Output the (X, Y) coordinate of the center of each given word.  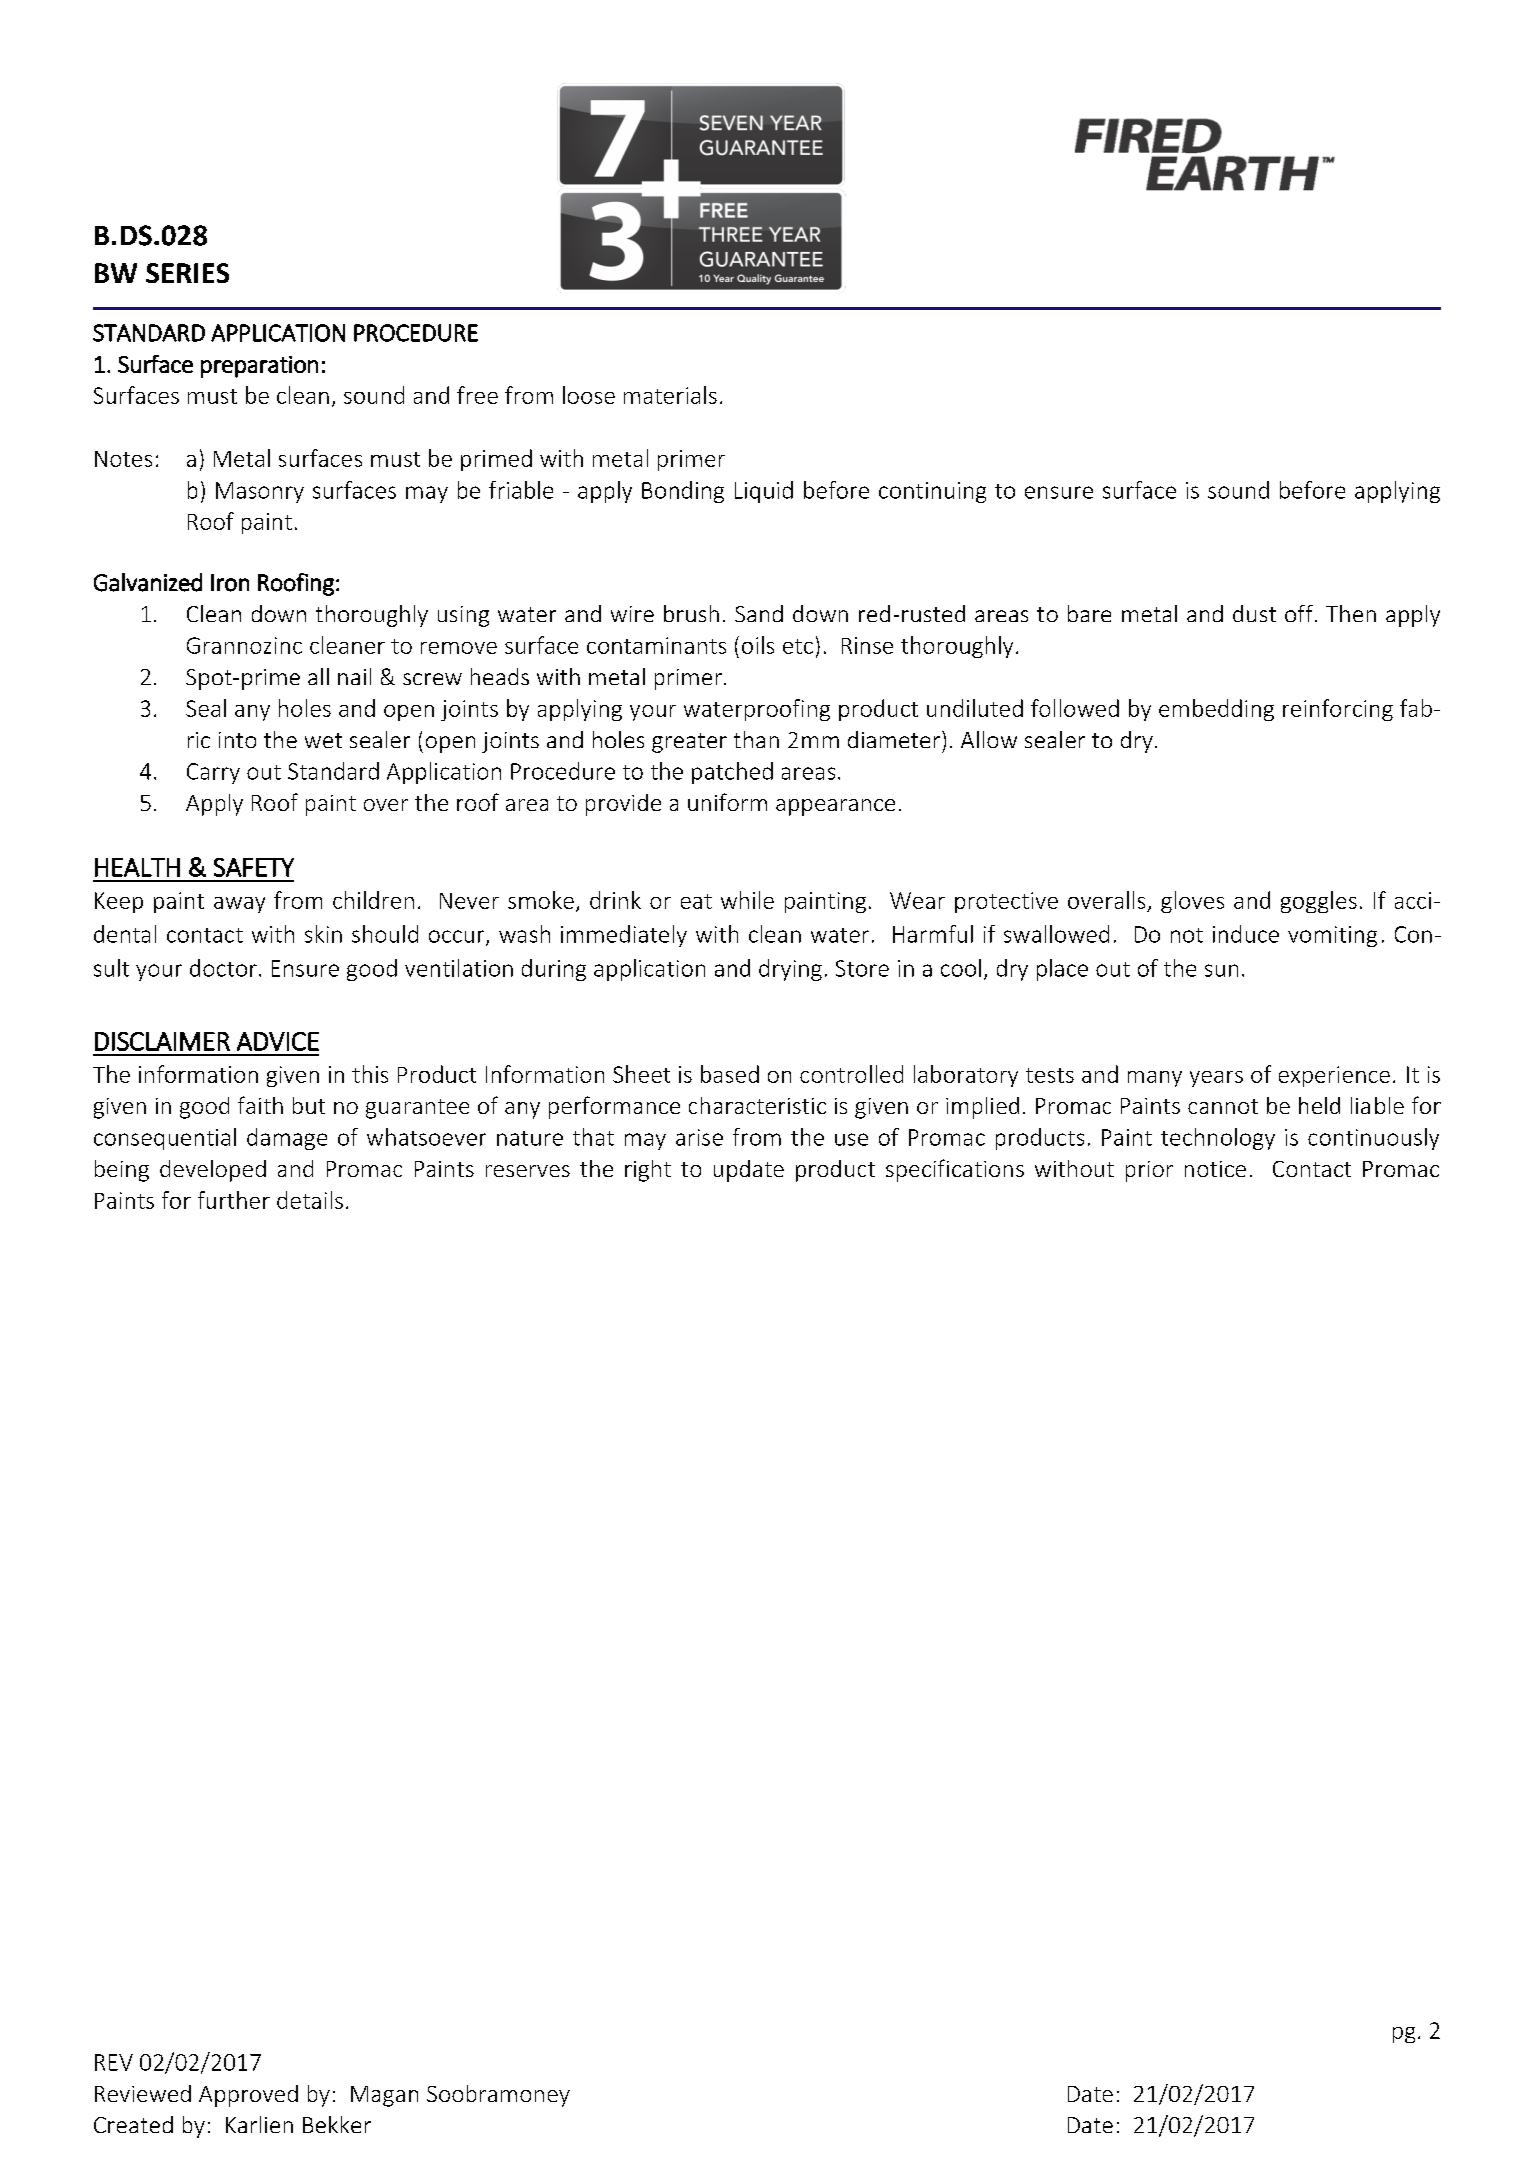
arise (699, 1137)
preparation (259, 367)
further (234, 1200)
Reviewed (143, 2093)
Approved (248, 2096)
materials (670, 395)
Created (133, 2124)
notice (1215, 1169)
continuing (932, 492)
